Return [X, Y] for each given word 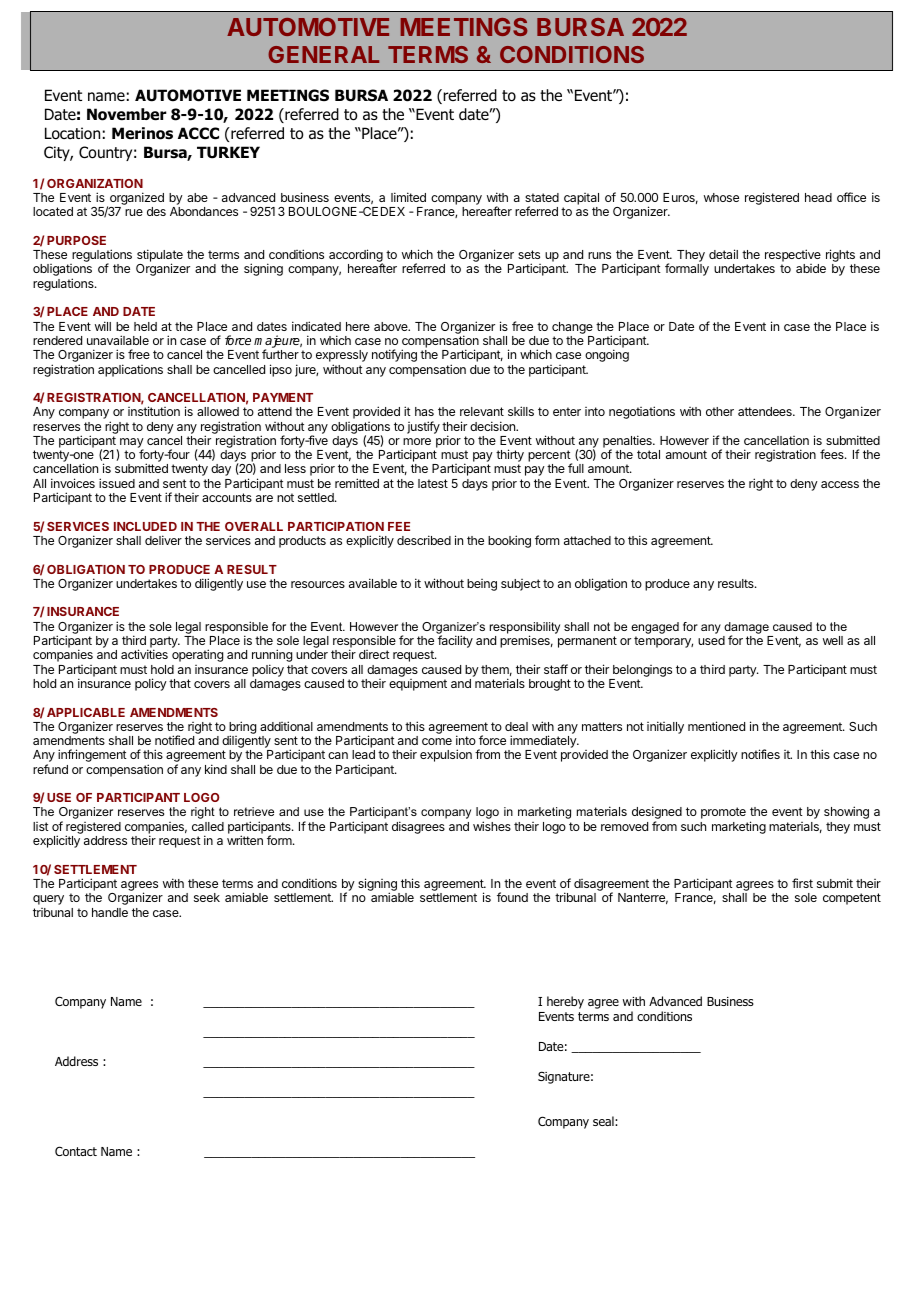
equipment [418, 685]
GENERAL [323, 54]
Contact [76, 1151]
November [127, 114]
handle [110, 912]
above [392, 326]
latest [433, 483]
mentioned [716, 726]
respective [793, 257]
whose [721, 197]
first [802, 883]
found [512, 897]
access [840, 484]
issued [117, 483]
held [145, 326]
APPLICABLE [86, 712]
